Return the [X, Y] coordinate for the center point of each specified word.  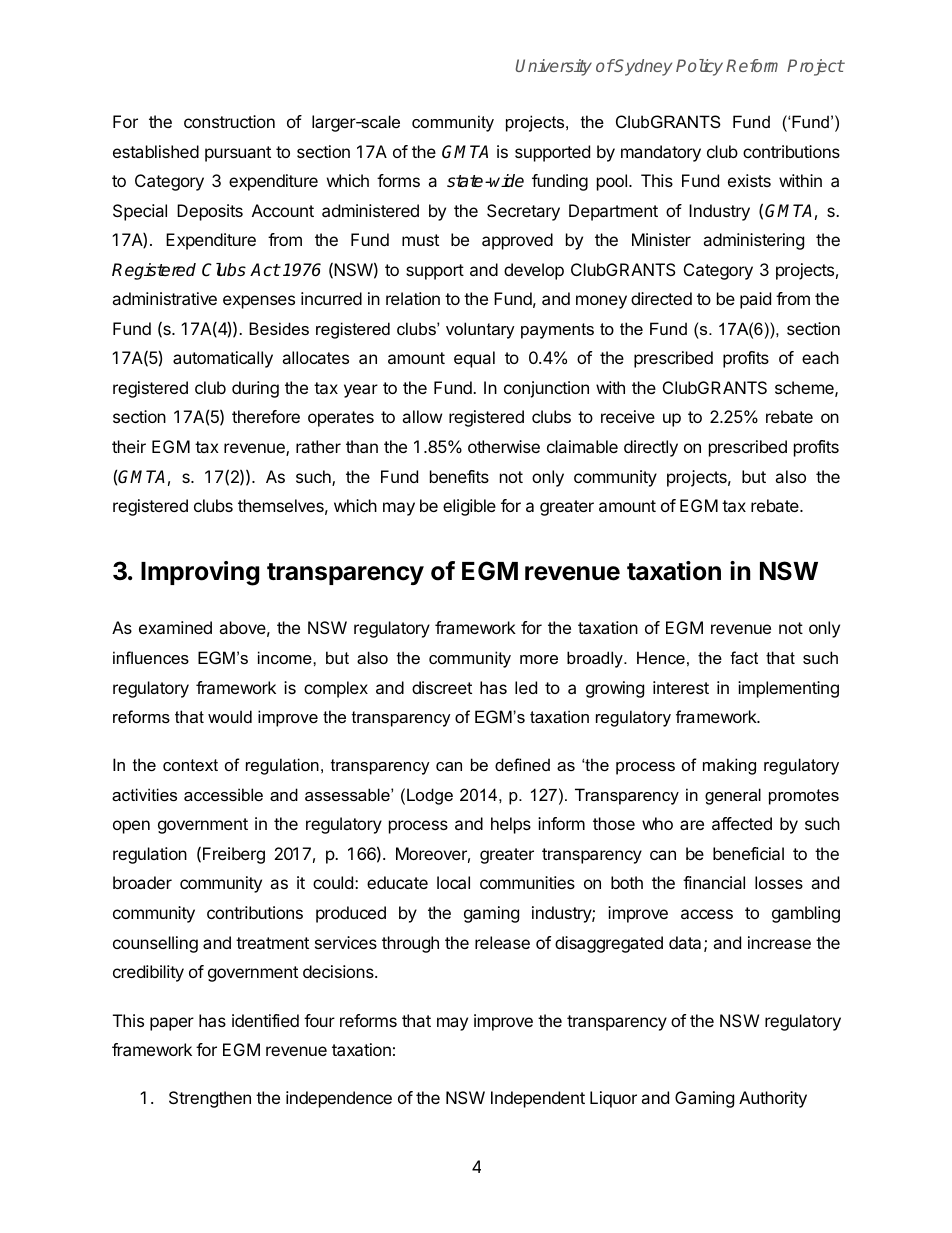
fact [744, 657]
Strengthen [210, 1099]
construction [229, 121]
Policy [699, 67]
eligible [469, 507]
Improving [200, 573]
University [554, 67]
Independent [538, 1099]
